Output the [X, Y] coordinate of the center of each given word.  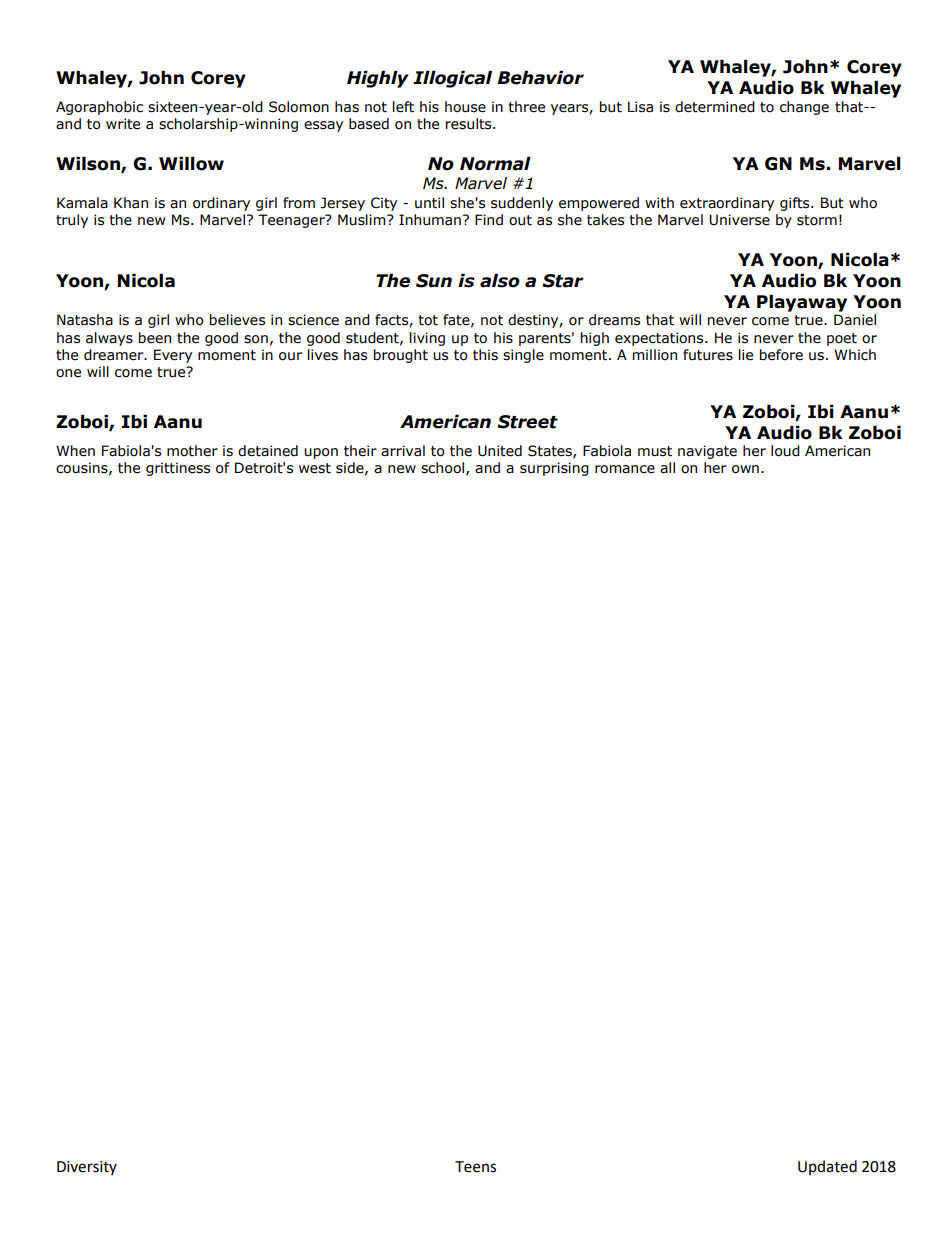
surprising [554, 469]
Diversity [87, 1168]
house [465, 107]
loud [785, 451]
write [123, 124]
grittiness [178, 469]
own [745, 469]
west [315, 468]
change [804, 108]
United [500, 451]
